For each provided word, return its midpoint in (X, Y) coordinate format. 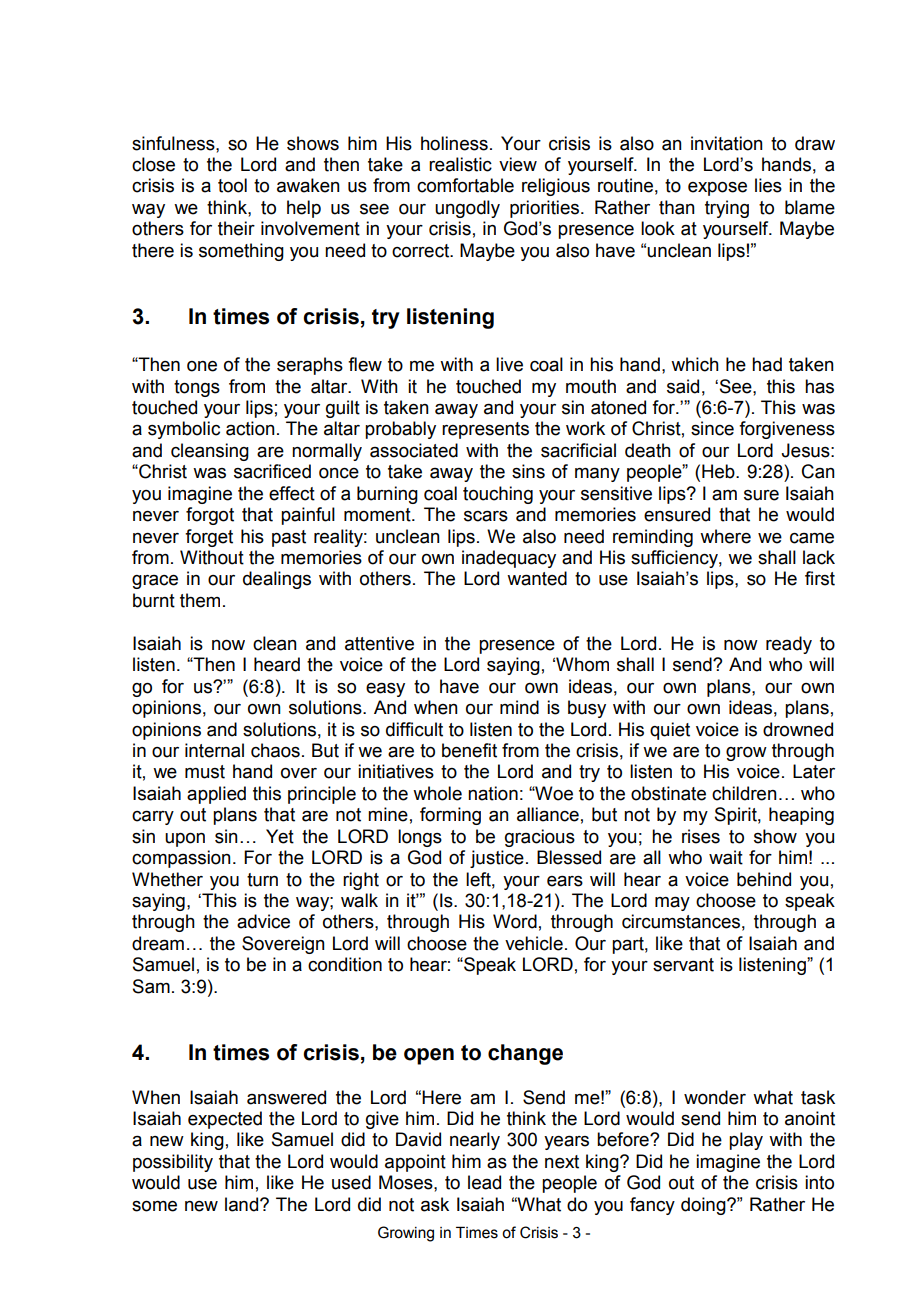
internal (214, 750)
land (243, 1204)
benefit (469, 750)
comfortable (465, 185)
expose (717, 189)
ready (789, 645)
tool (232, 185)
